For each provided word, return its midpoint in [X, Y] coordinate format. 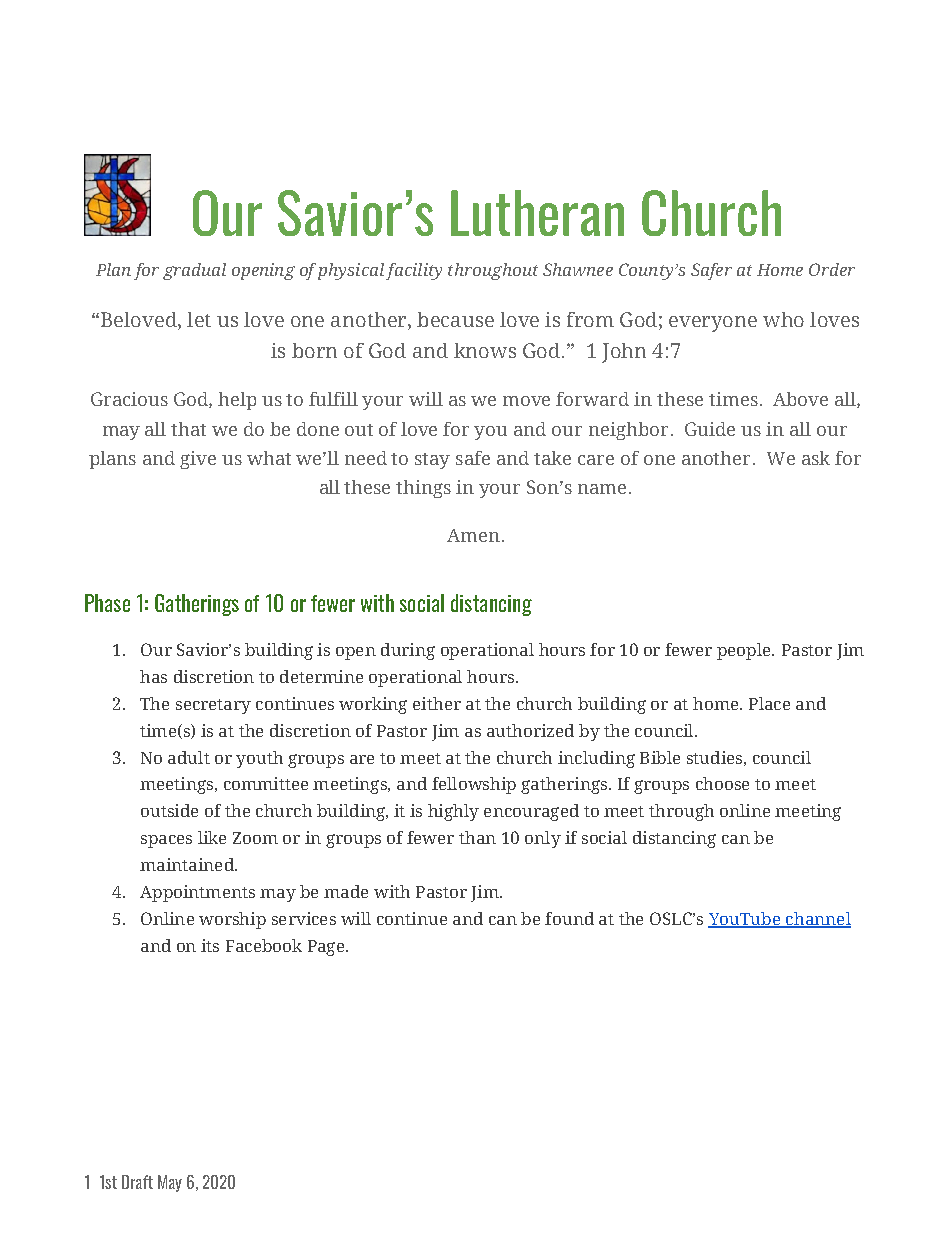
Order [832, 269]
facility [414, 271]
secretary [213, 706]
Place [769, 703]
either [437, 703]
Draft [137, 1182]
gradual [194, 271]
